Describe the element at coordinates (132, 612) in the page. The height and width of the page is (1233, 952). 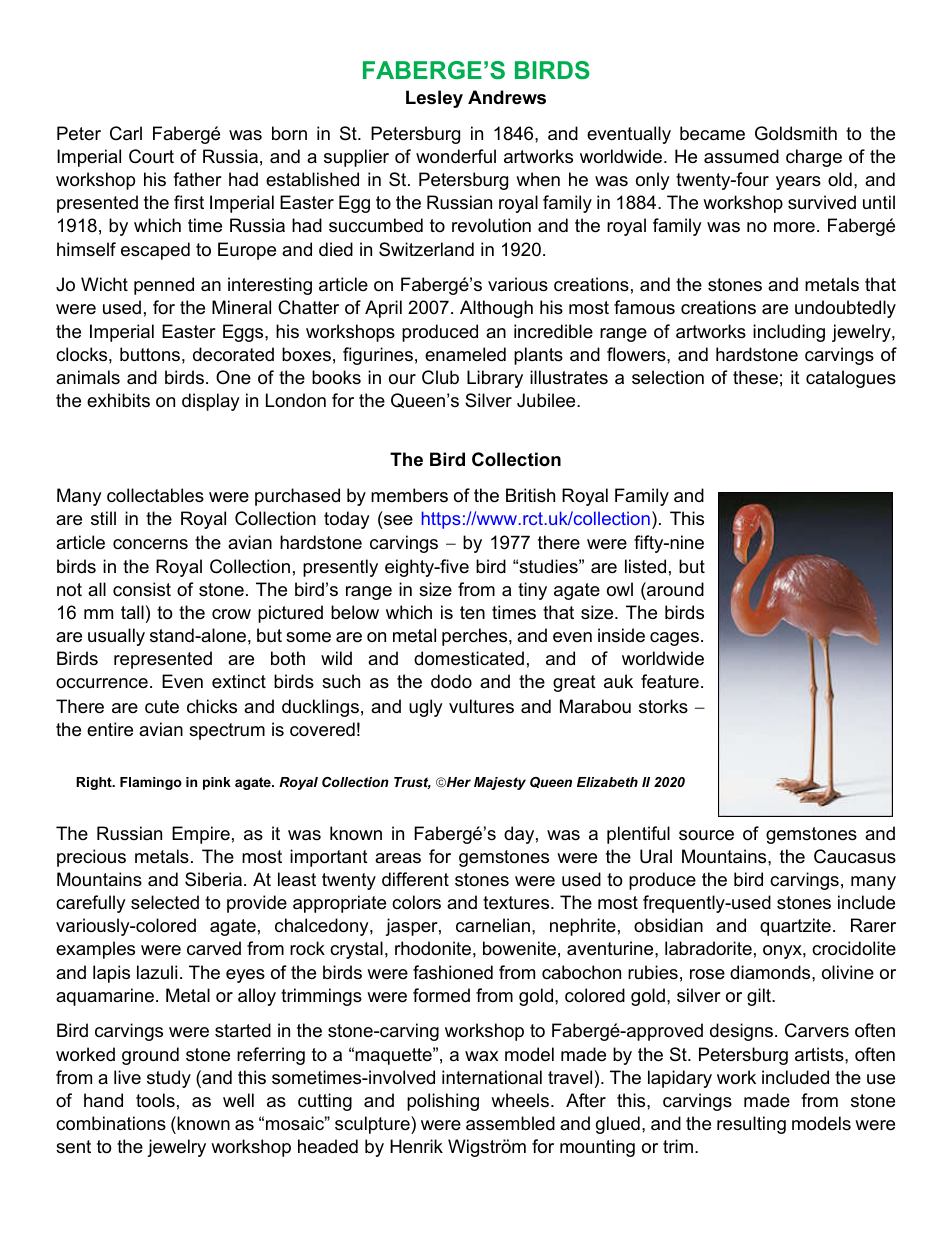
I see `tall` at that location.
